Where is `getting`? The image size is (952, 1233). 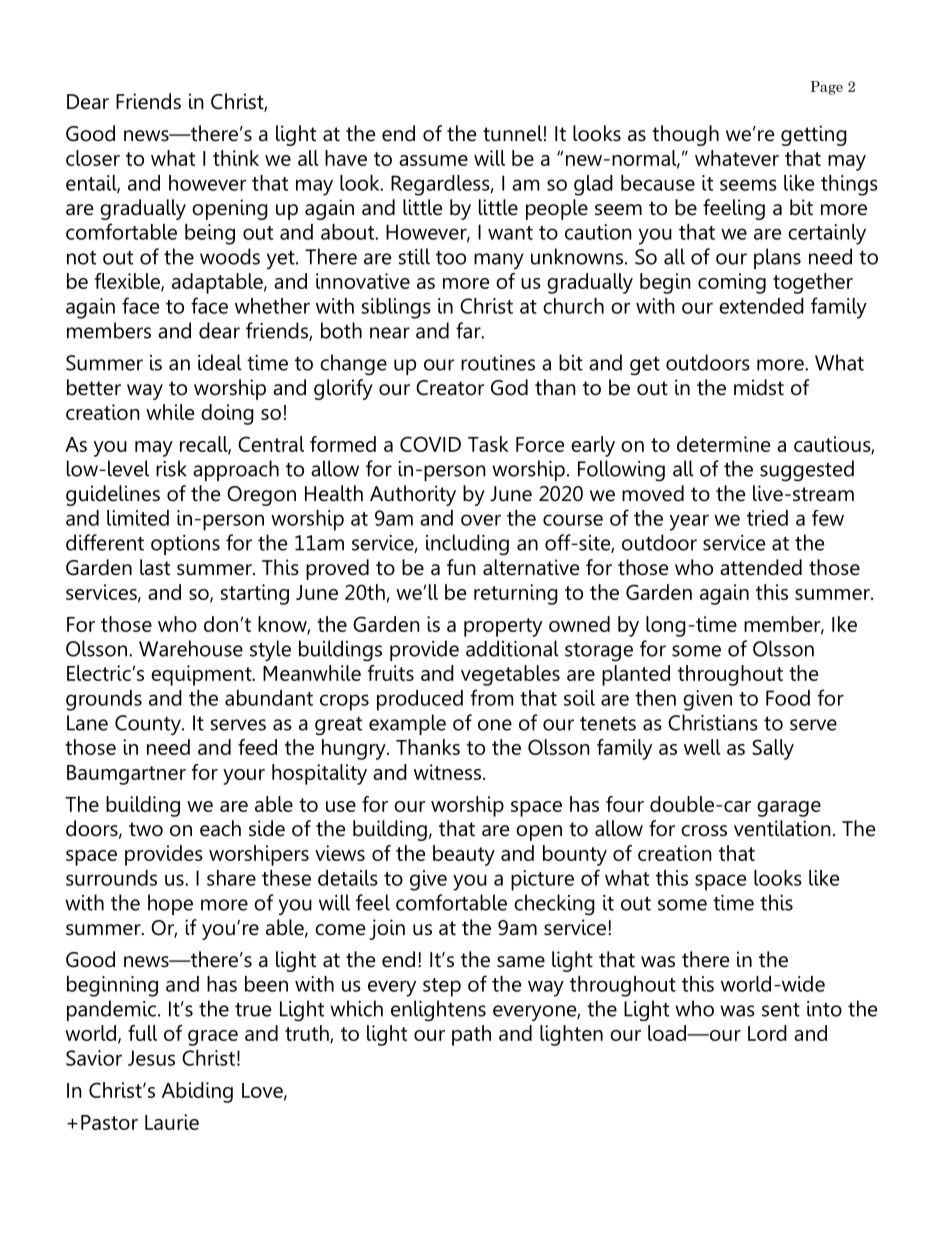
getting is located at coordinates (814, 135).
